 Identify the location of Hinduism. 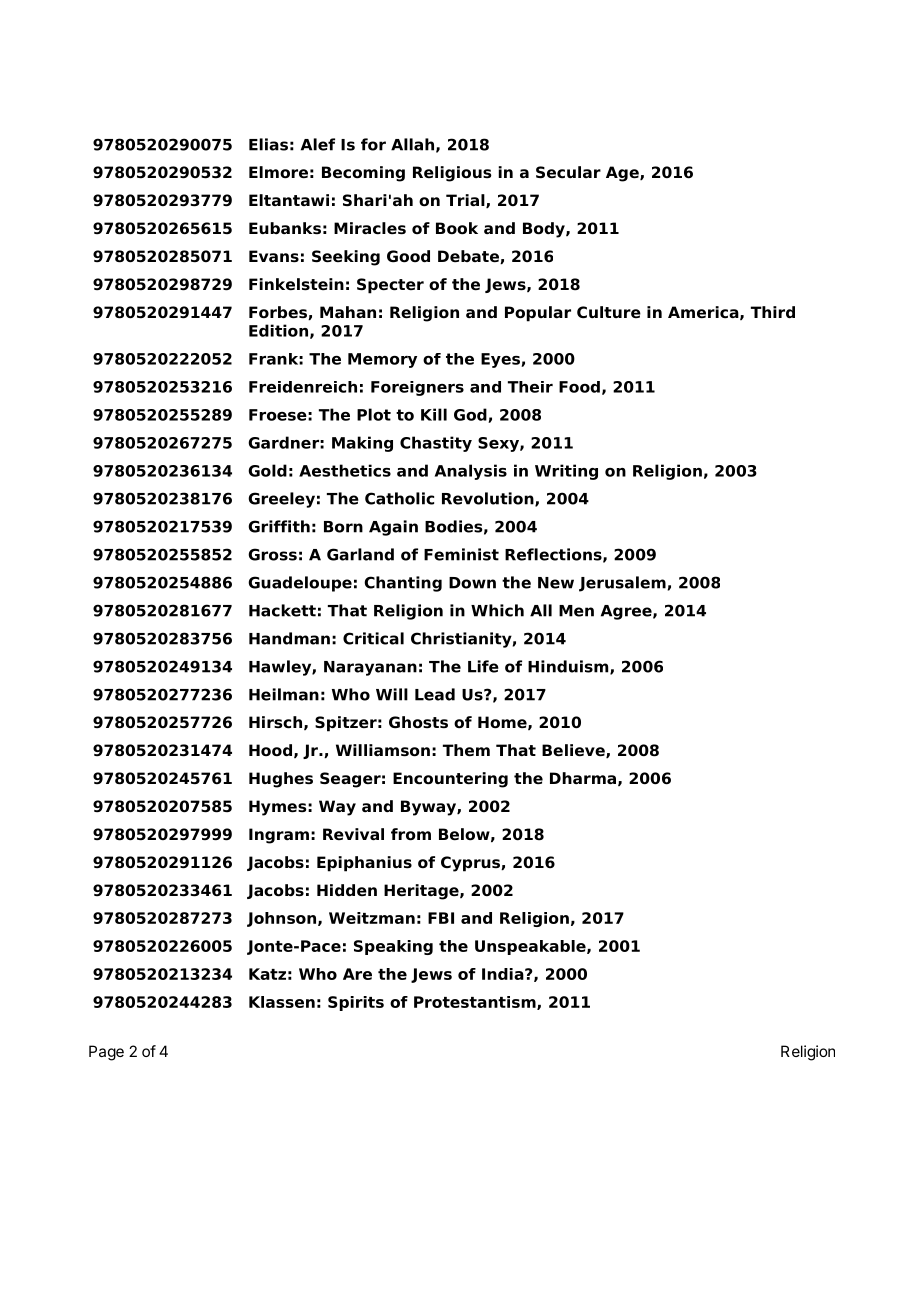
(569, 667).
